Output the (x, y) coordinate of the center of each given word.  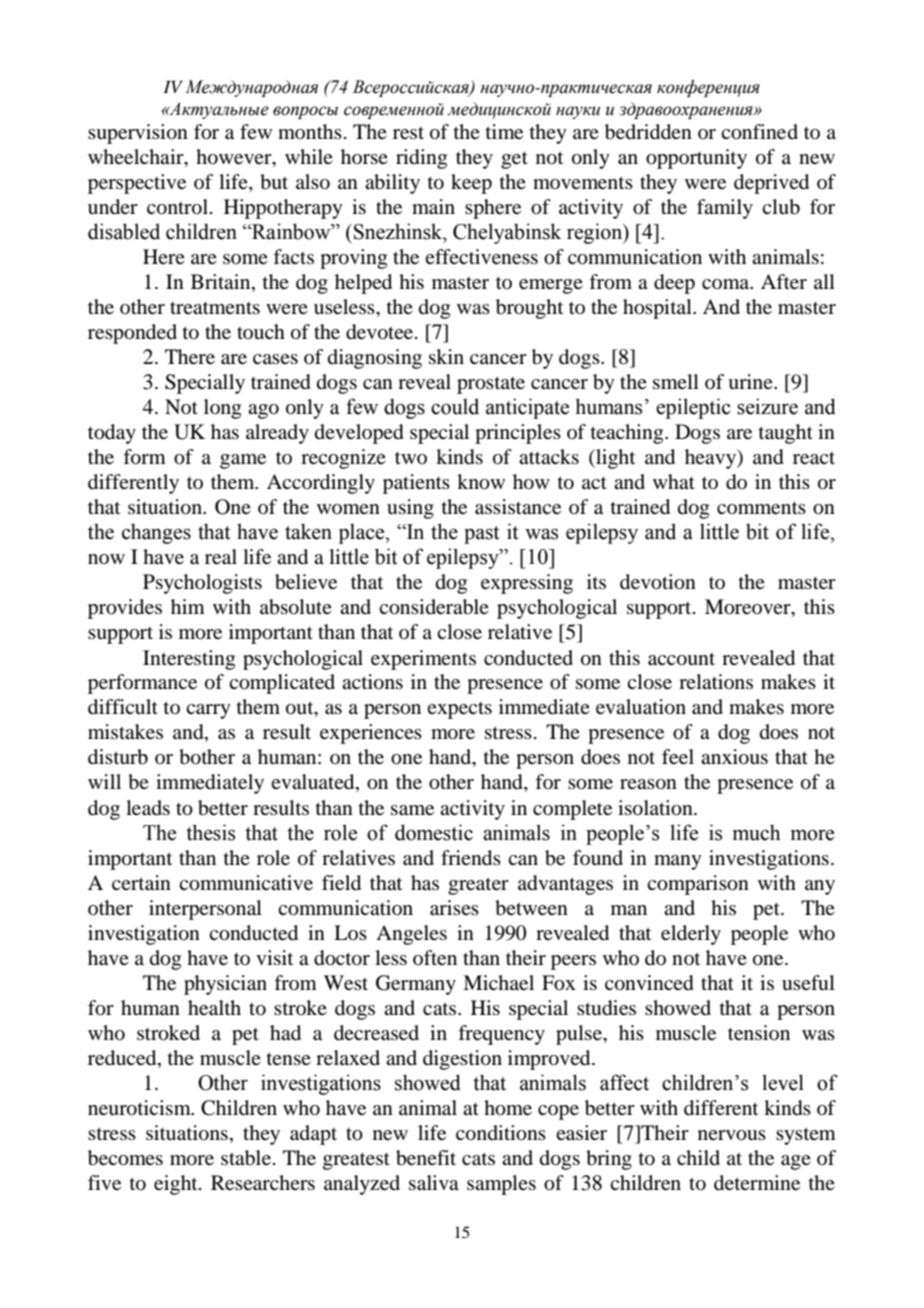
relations (716, 681)
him (188, 606)
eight (177, 1185)
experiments (423, 660)
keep (471, 184)
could (455, 406)
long (222, 409)
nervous (732, 1135)
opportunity (696, 159)
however (235, 158)
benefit (426, 1158)
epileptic (693, 408)
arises (454, 908)
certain (141, 883)
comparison (698, 885)
